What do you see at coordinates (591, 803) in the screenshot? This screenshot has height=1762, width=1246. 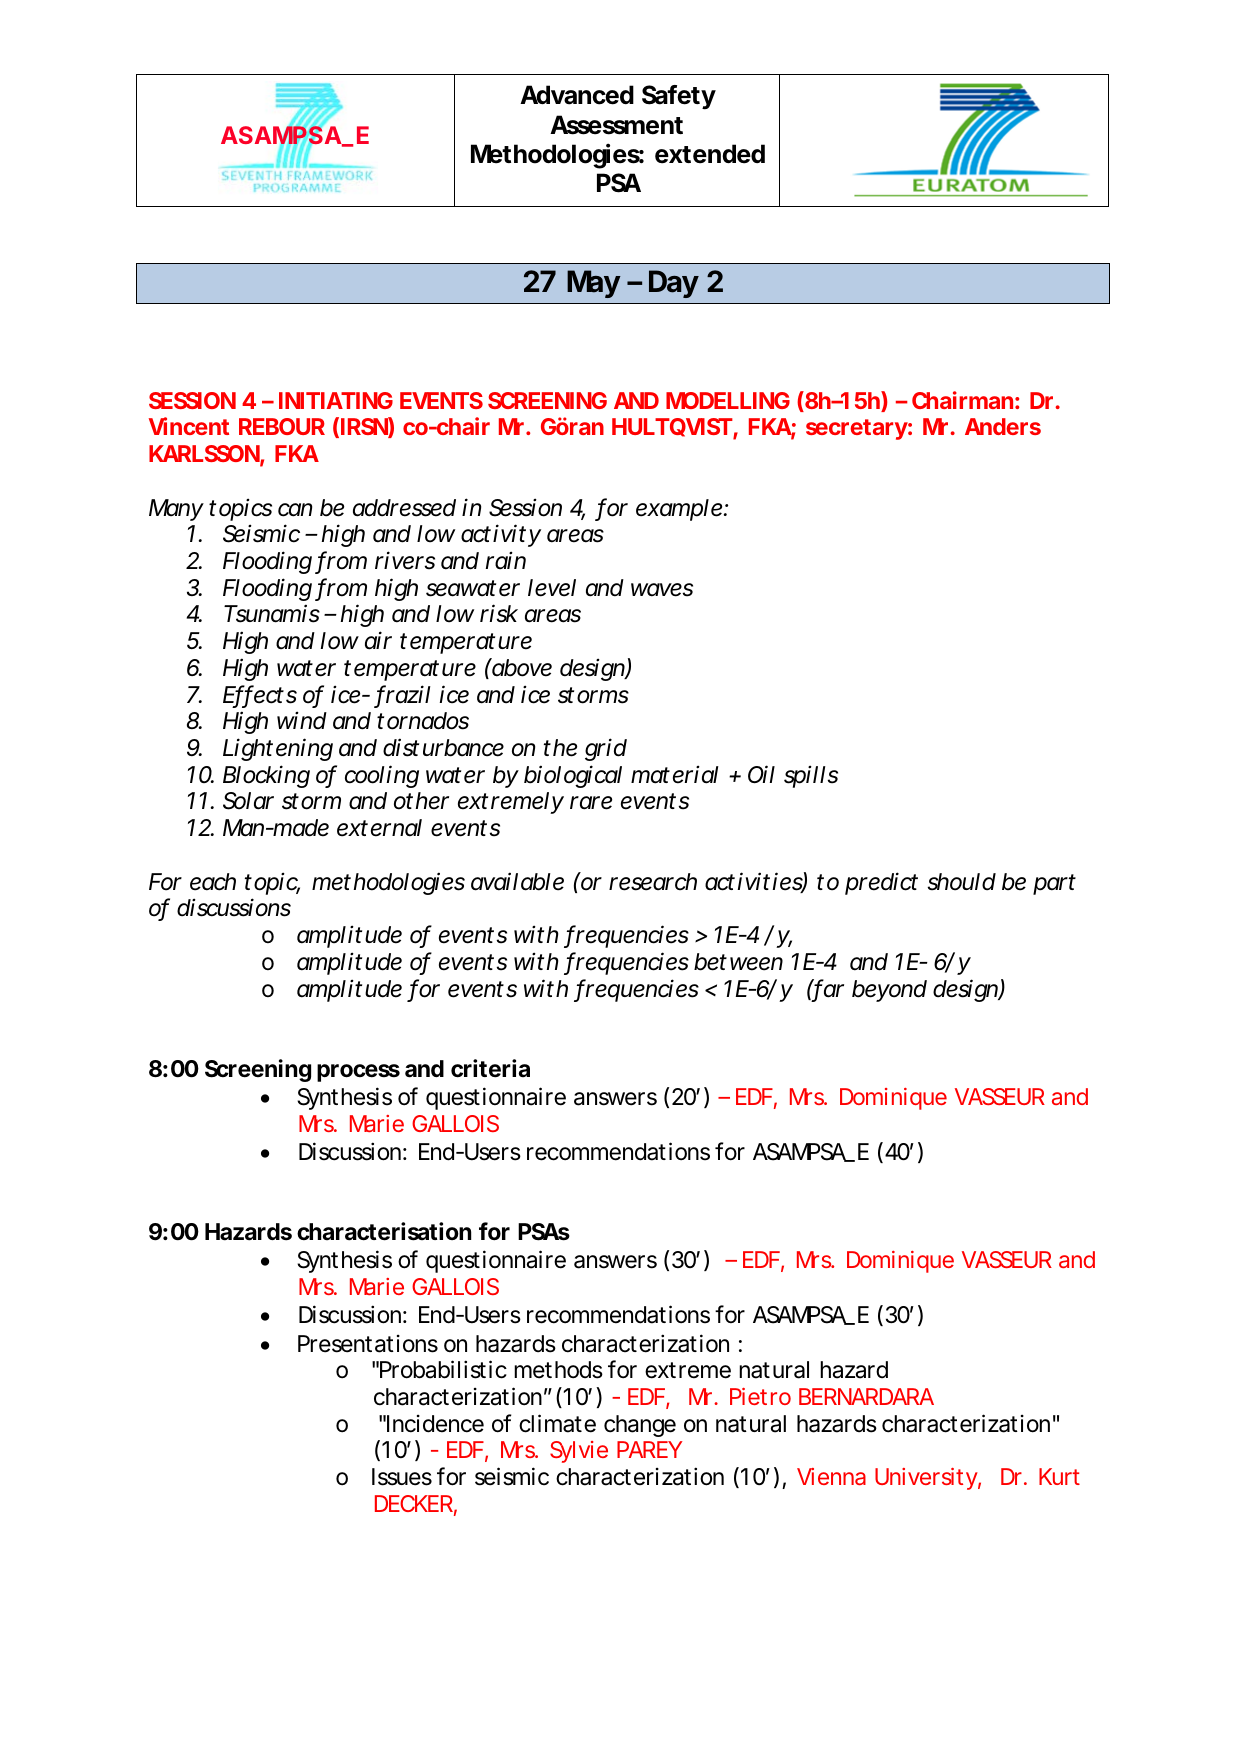 I see `rare` at bounding box center [591, 803].
